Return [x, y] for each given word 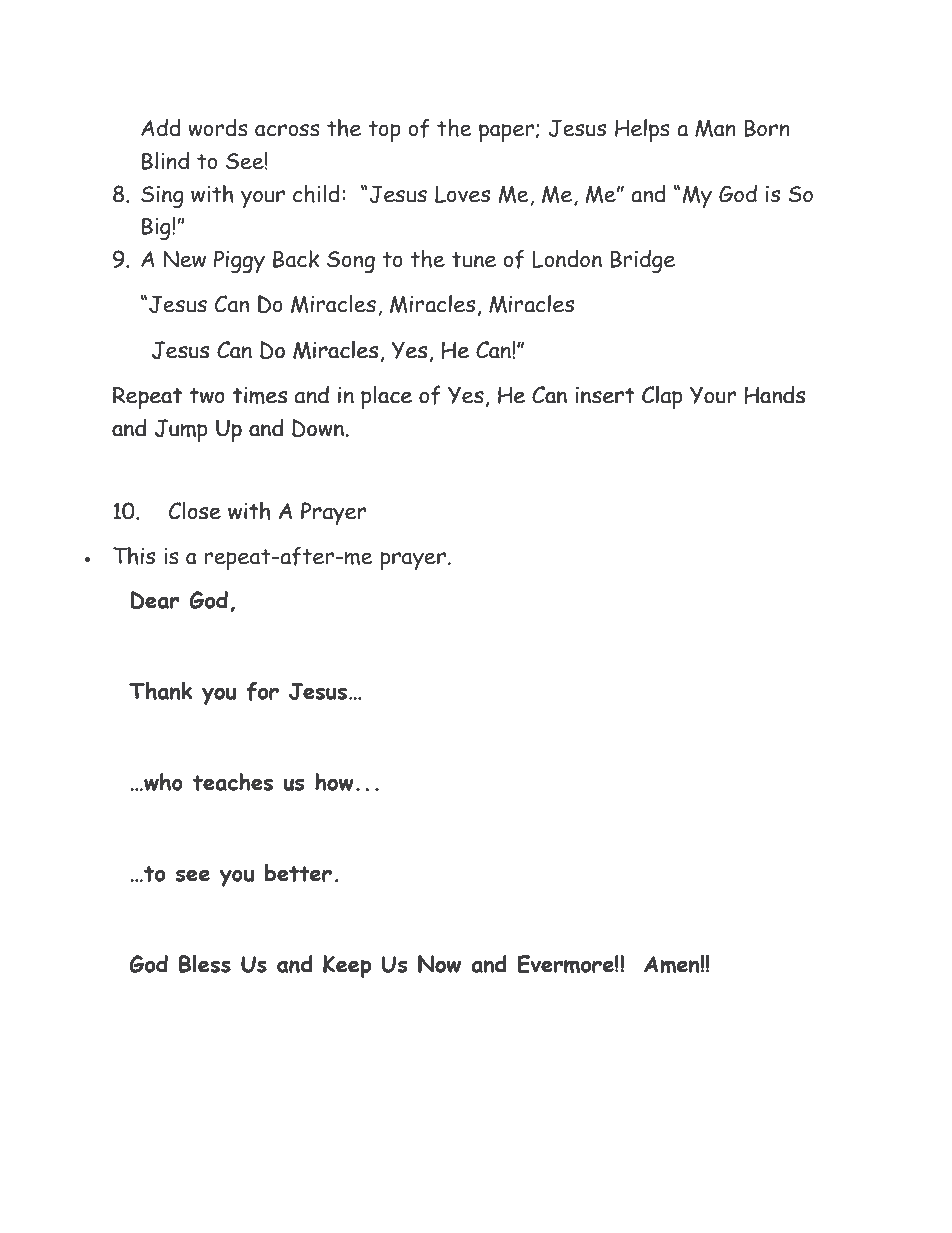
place [386, 397]
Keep [347, 966]
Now [439, 964]
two [207, 396]
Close [195, 510]
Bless [205, 964]
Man [715, 128]
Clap [662, 397]
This [134, 555]
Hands [775, 394]
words [218, 127]
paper [508, 133]
